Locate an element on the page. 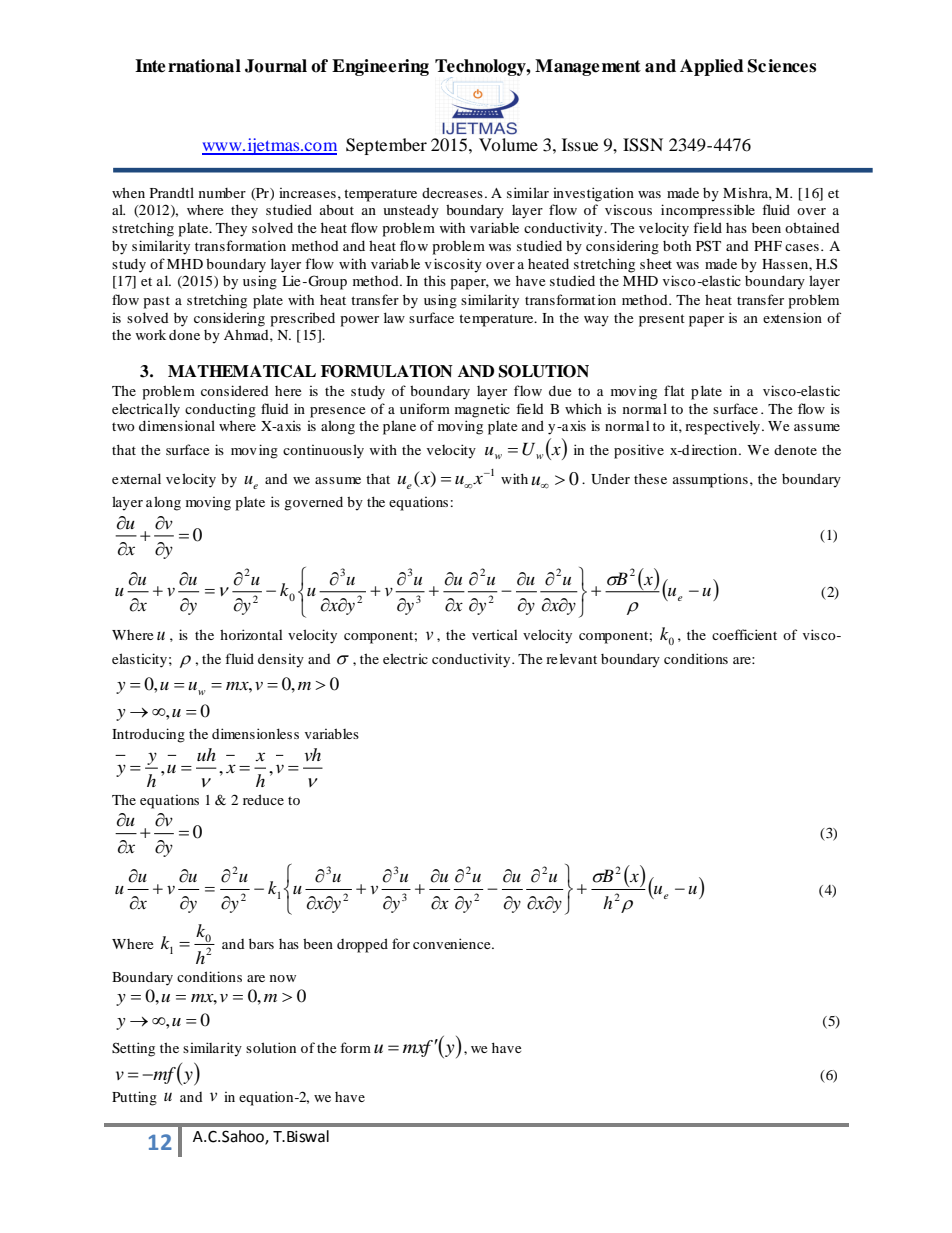 The height and width of the page is (1233, 952). respectively is located at coordinates (724, 427).
